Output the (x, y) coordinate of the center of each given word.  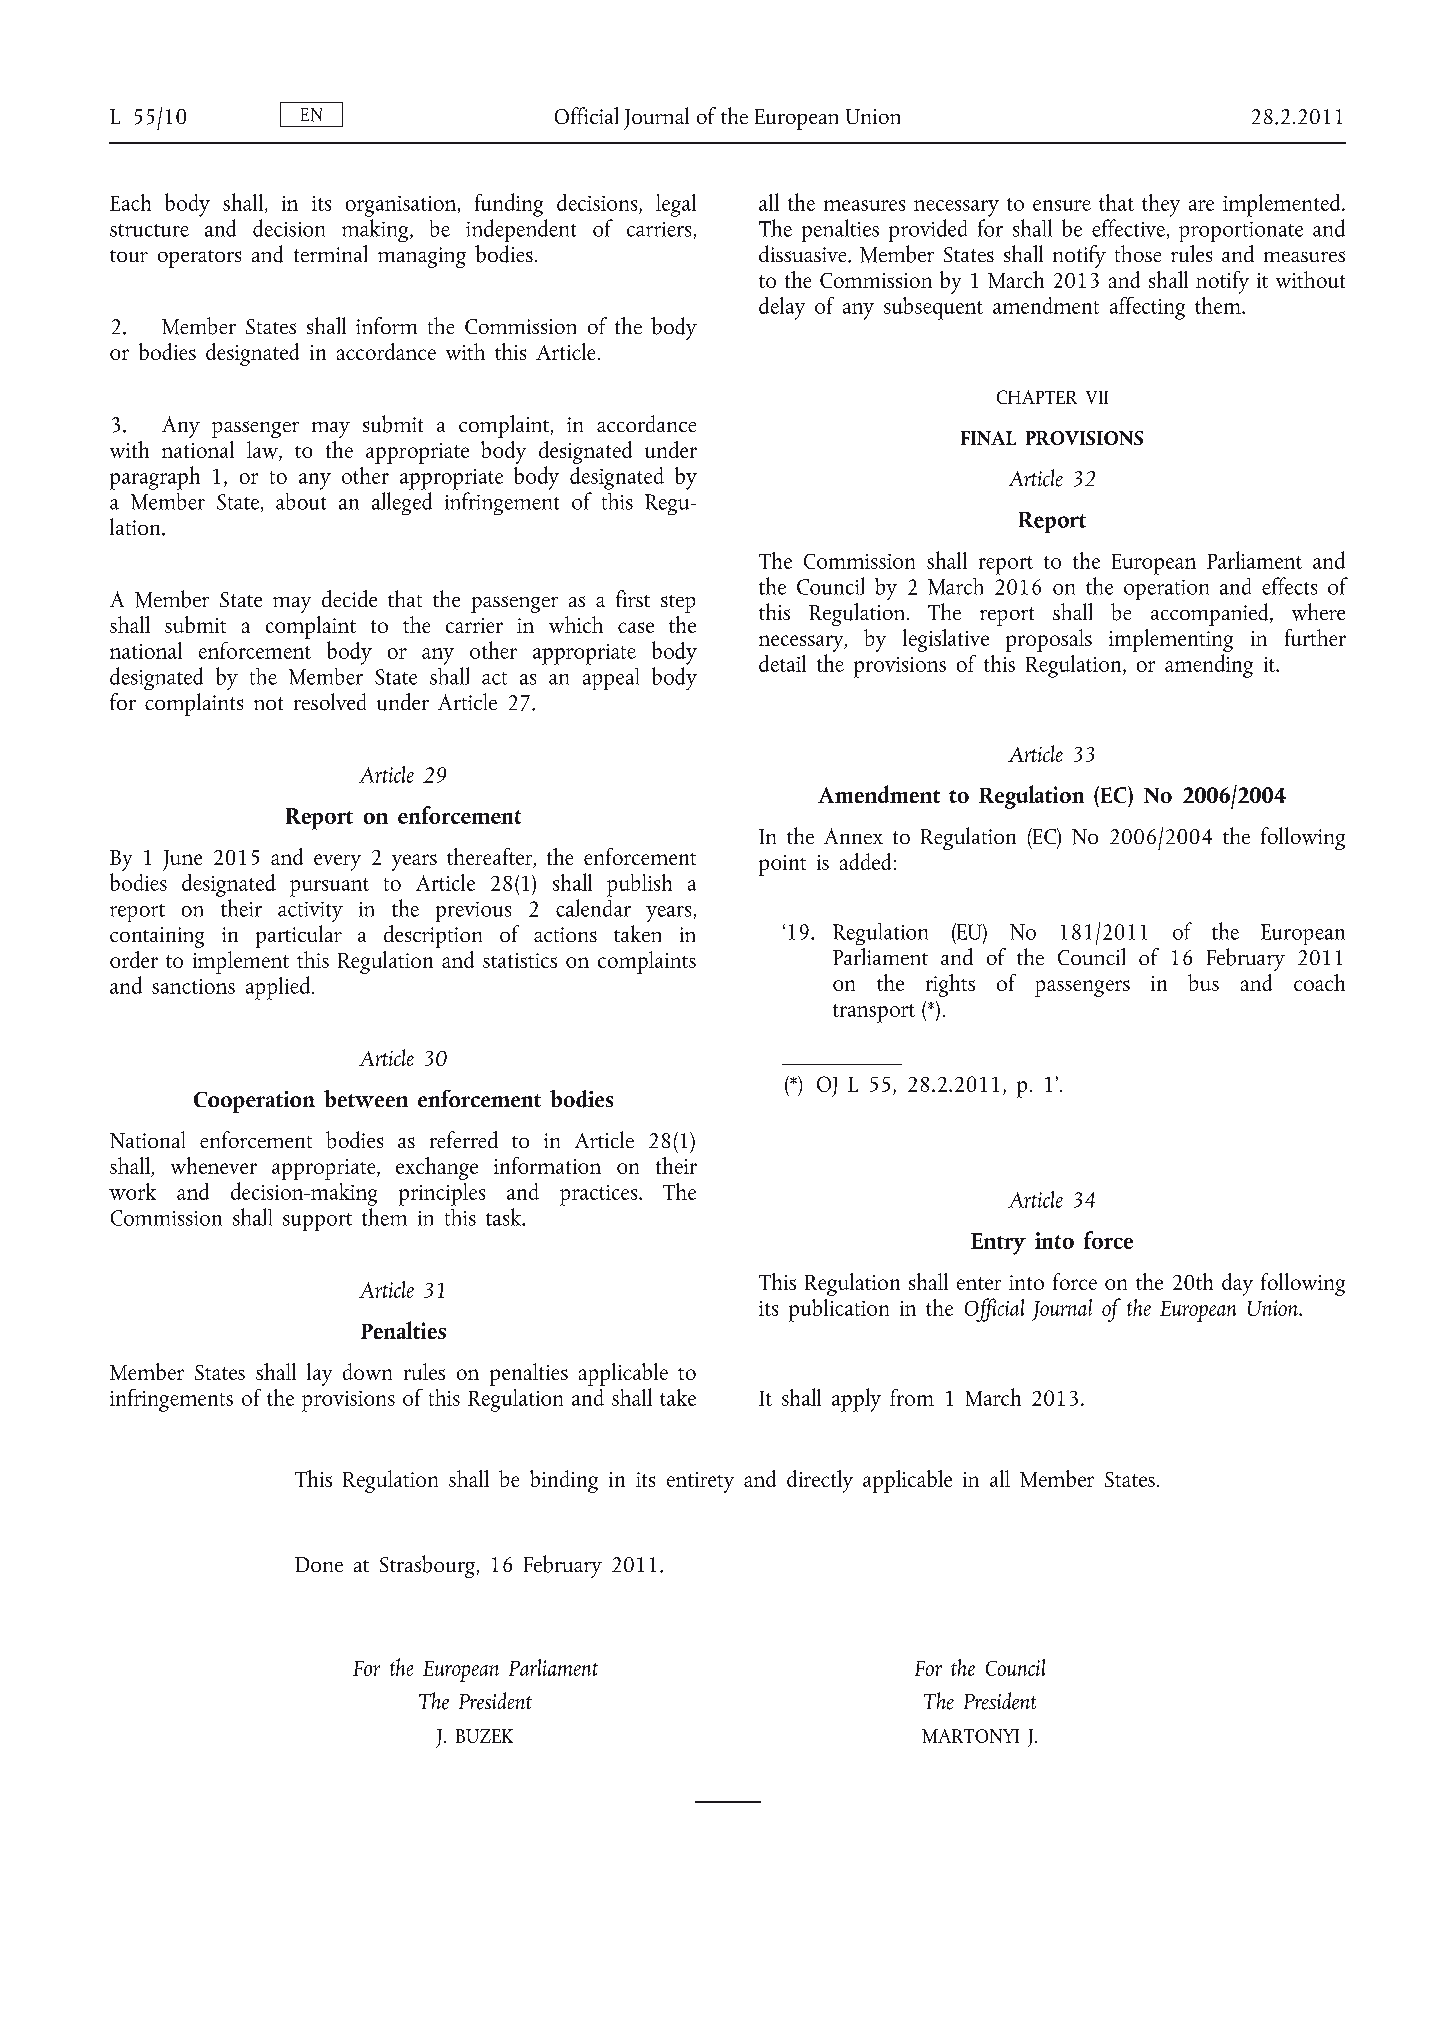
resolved (330, 701)
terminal (330, 253)
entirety (700, 1482)
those (1138, 253)
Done (319, 1564)
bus (1203, 982)
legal (676, 205)
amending (1209, 666)
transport (874, 1013)
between (366, 1099)
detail (782, 663)
